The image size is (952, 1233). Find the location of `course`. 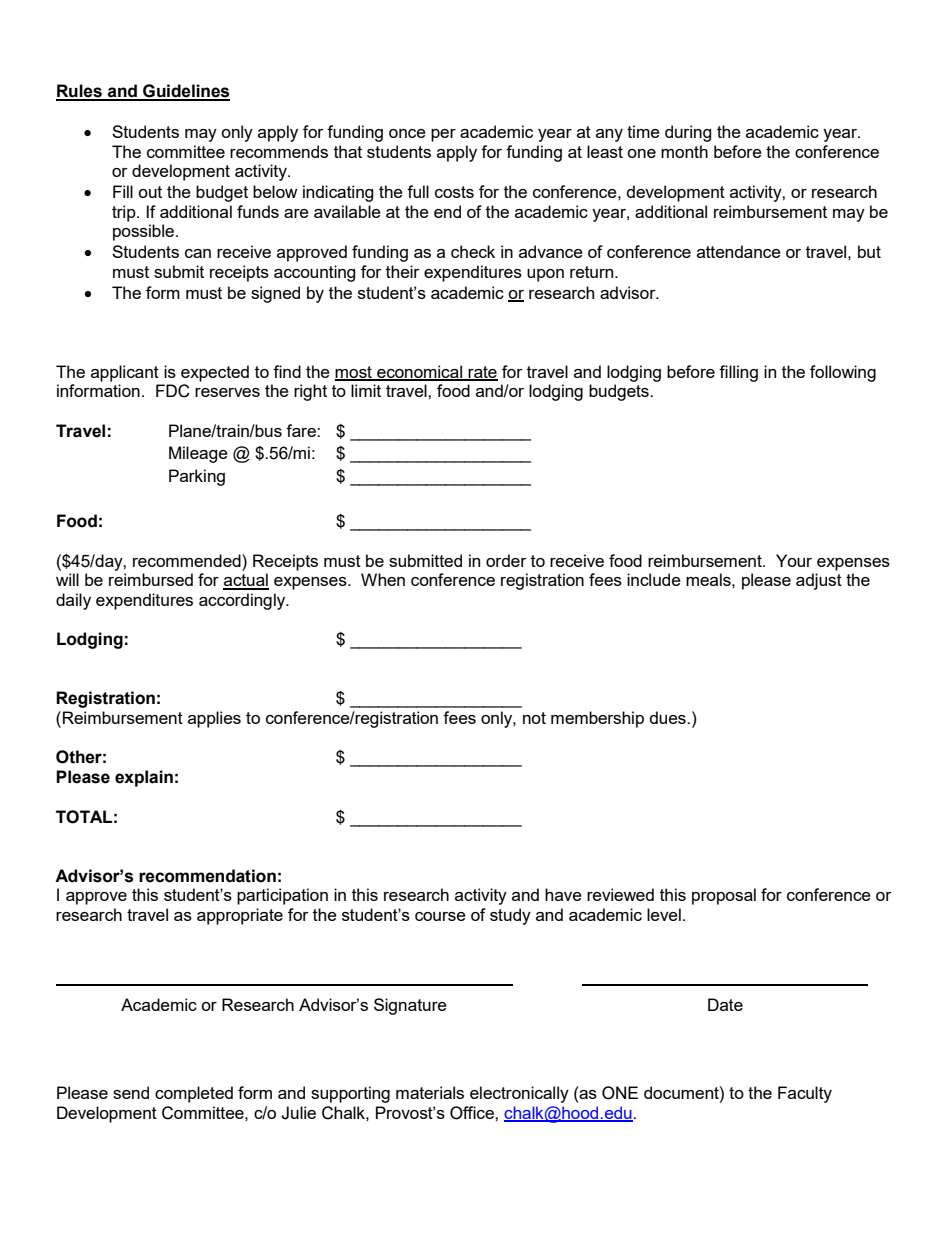

course is located at coordinates (440, 916).
